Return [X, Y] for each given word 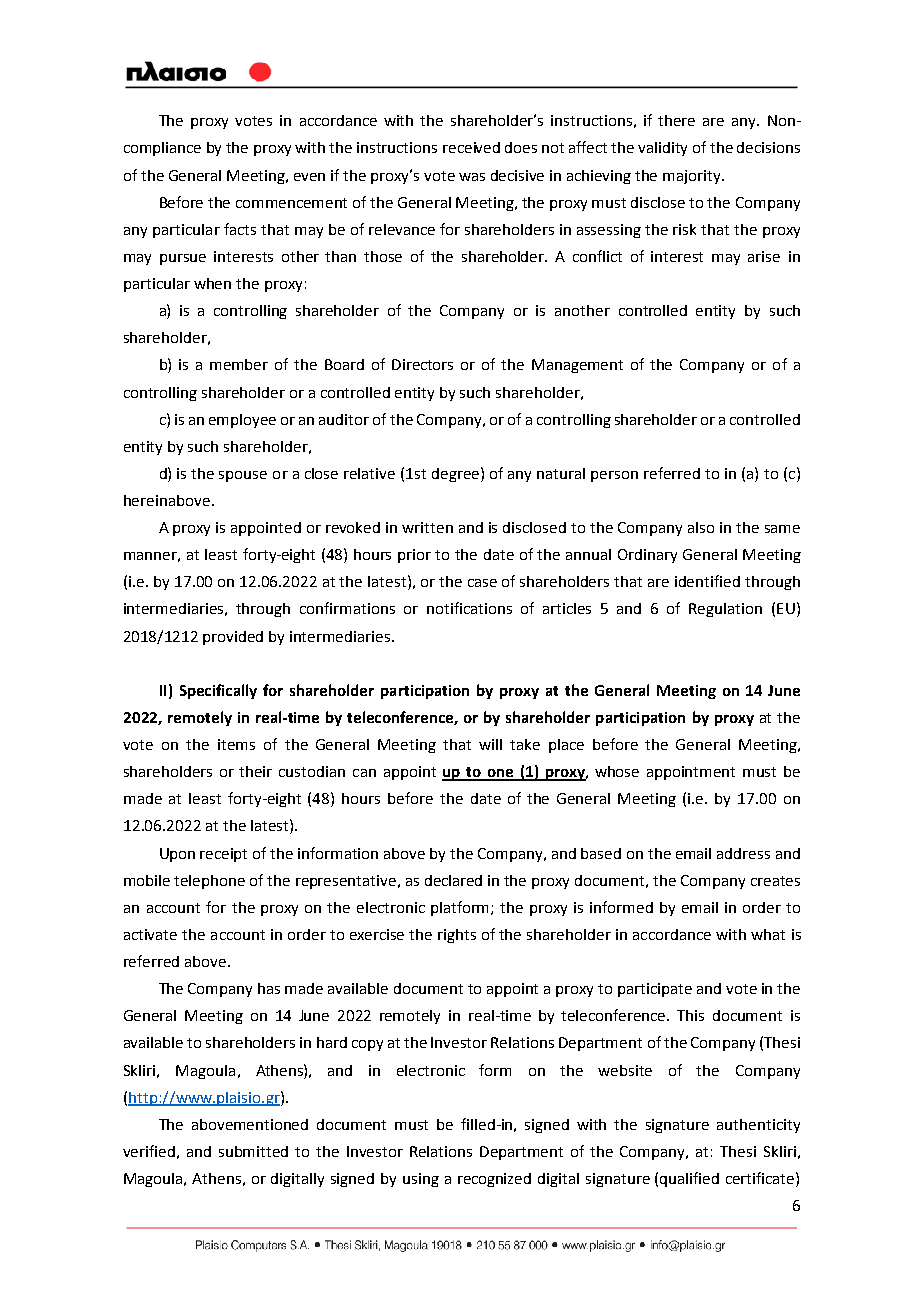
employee [242, 421]
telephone [209, 882]
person [614, 476]
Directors [422, 364]
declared [453, 880]
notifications [469, 608]
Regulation [725, 610]
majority [693, 177]
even [309, 177]
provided [233, 638]
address [743, 853]
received [471, 147]
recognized [494, 1180]
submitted [253, 1151]
